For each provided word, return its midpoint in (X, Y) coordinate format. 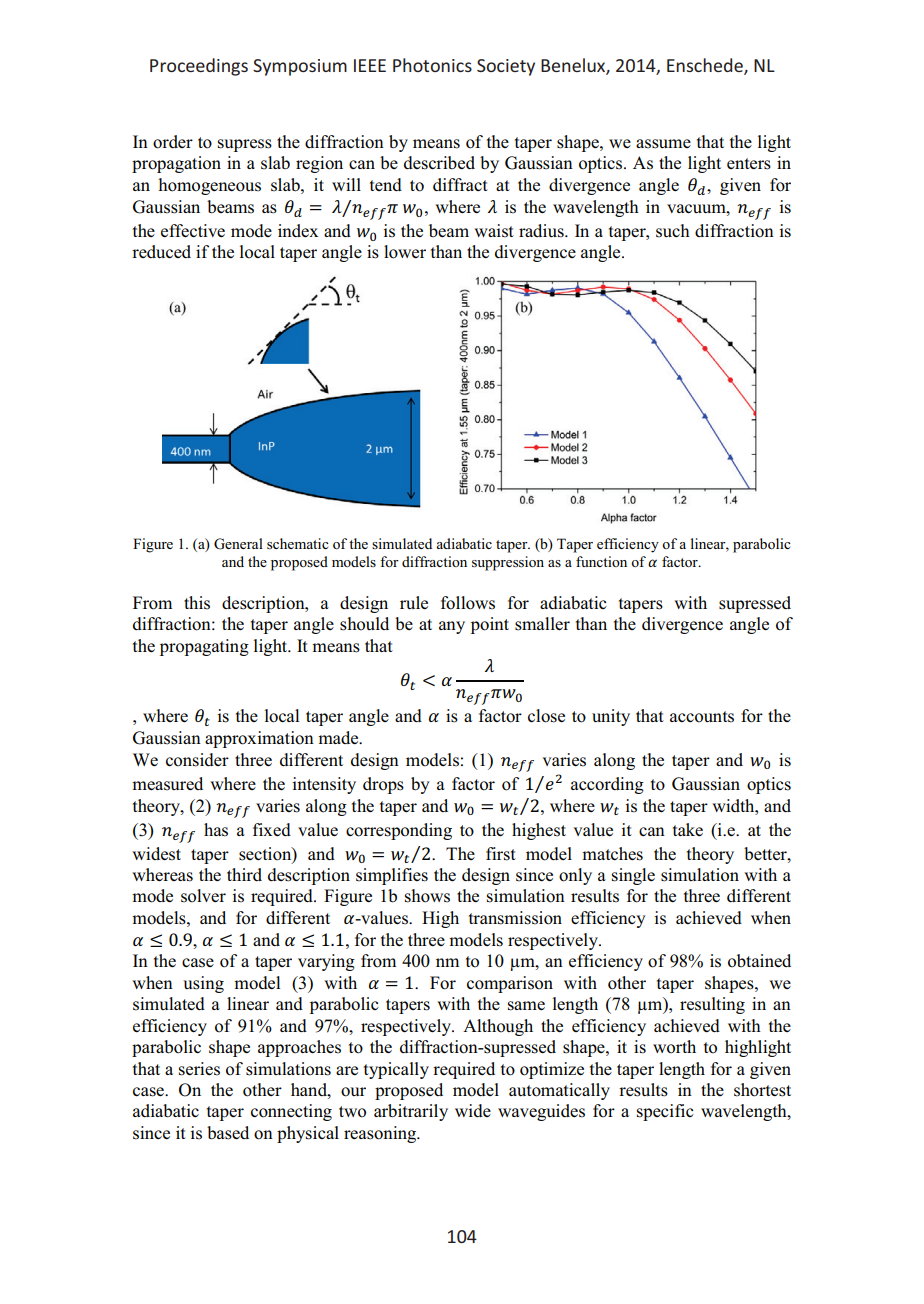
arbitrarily (411, 1112)
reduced (161, 252)
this (197, 603)
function (601, 561)
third (244, 874)
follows (468, 603)
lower (405, 252)
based (228, 1133)
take (688, 829)
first (501, 854)
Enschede (706, 66)
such (673, 231)
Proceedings (199, 67)
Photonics (432, 65)
